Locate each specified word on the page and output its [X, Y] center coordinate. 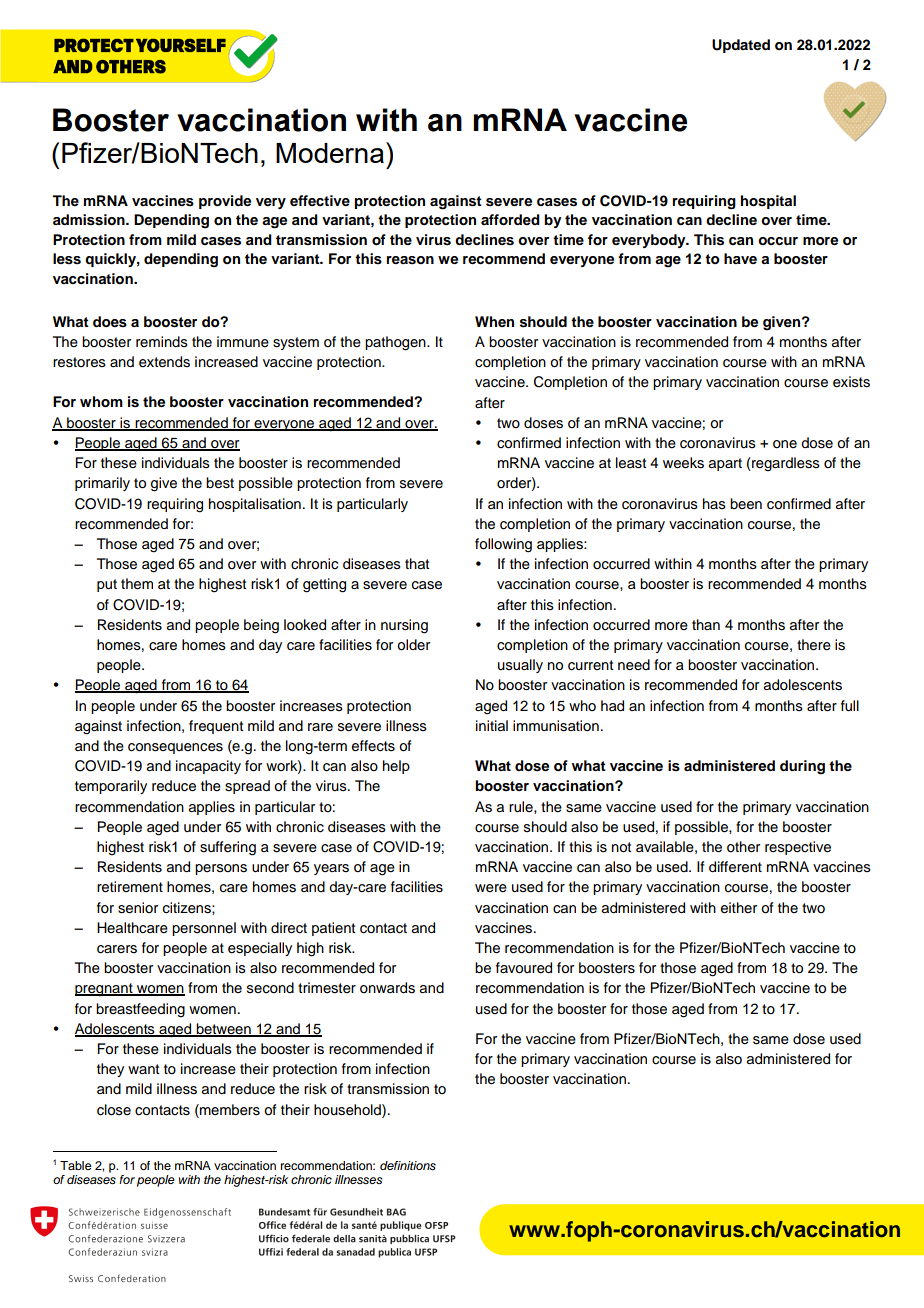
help [396, 767]
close [114, 1110]
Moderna [330, 153]
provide [225, 202]
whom [101, 402]
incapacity [208, 767]
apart [725, 464]
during [802, 767]
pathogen [396, 343]
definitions [408, 1166]
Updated [741, 46]
